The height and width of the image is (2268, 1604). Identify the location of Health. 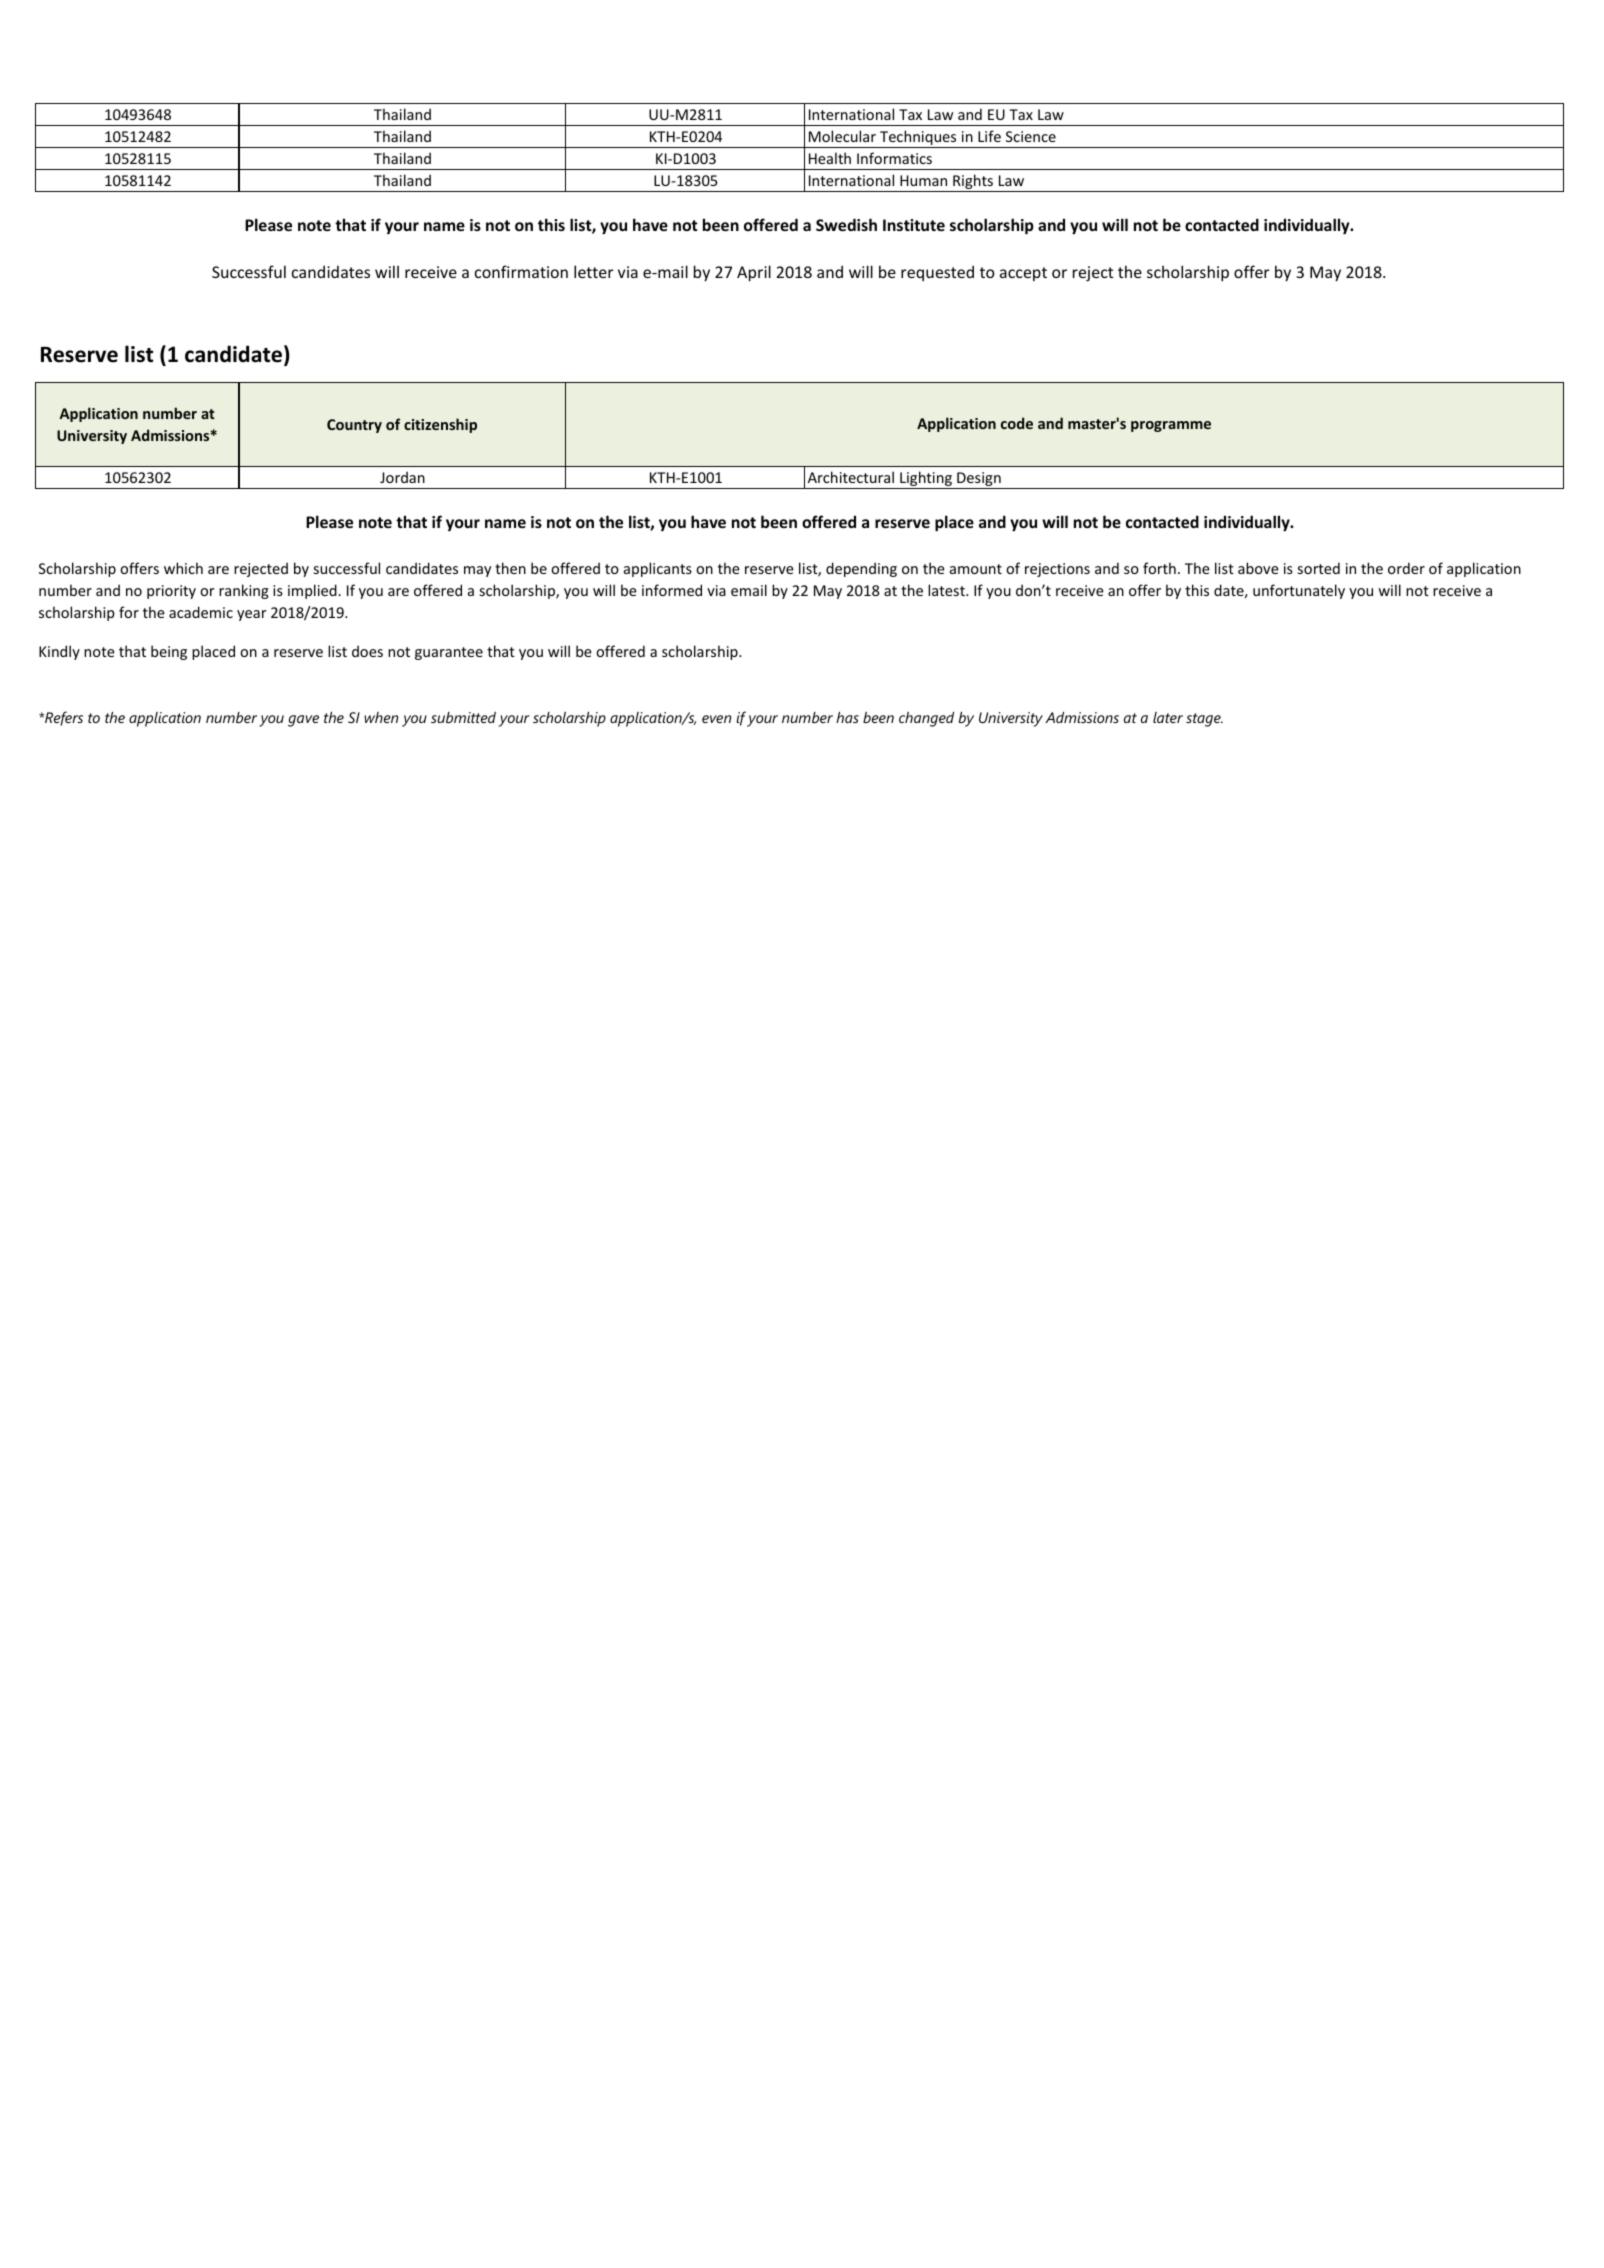
(830, 158).
